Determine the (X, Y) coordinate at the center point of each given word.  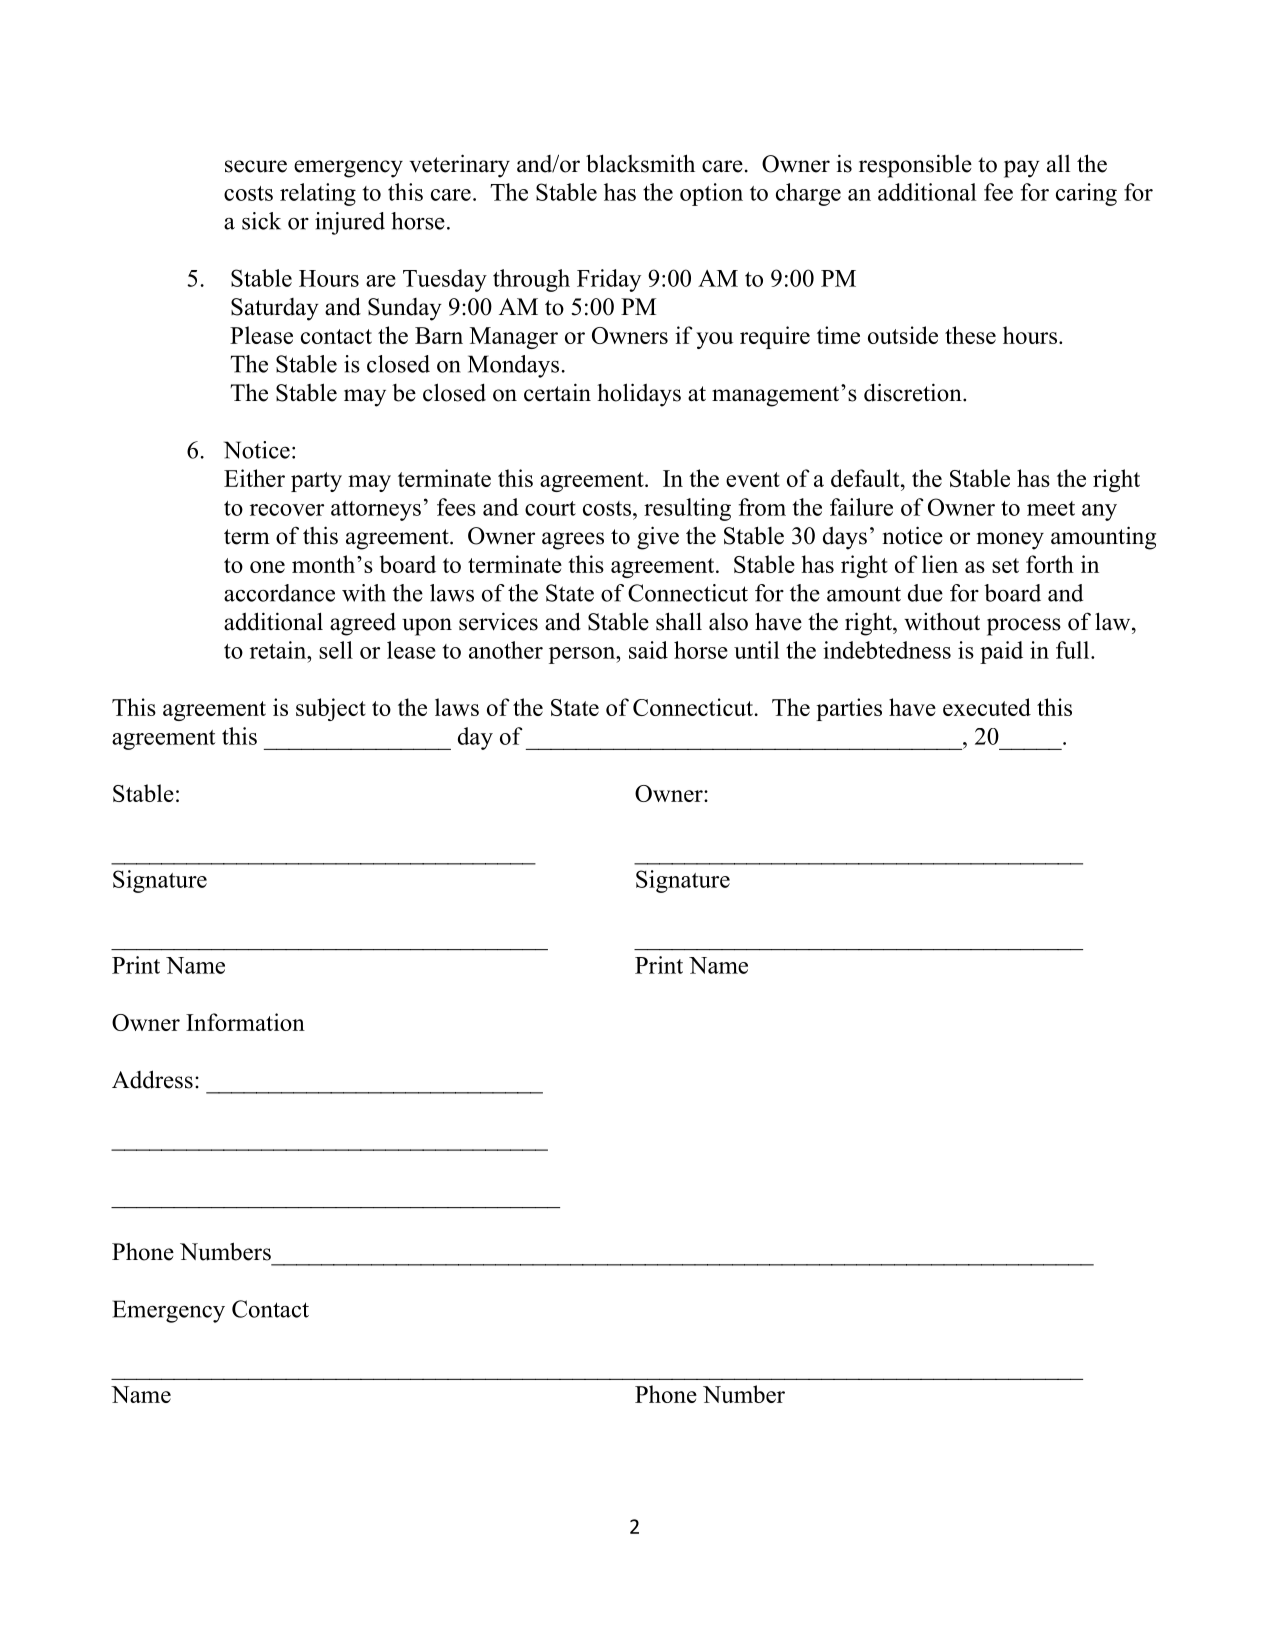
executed (987, 707)
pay (1022, 169)
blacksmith (640, 163)
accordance (279, 593)
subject (331, 709)
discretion (914, 392)
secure (256, 166)
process (1024, 627)
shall (679, 621)
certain (557, 392)
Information (245, 1022)
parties (849, 709)
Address (152, 1079)
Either (254, 478)
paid (1001, 652)
